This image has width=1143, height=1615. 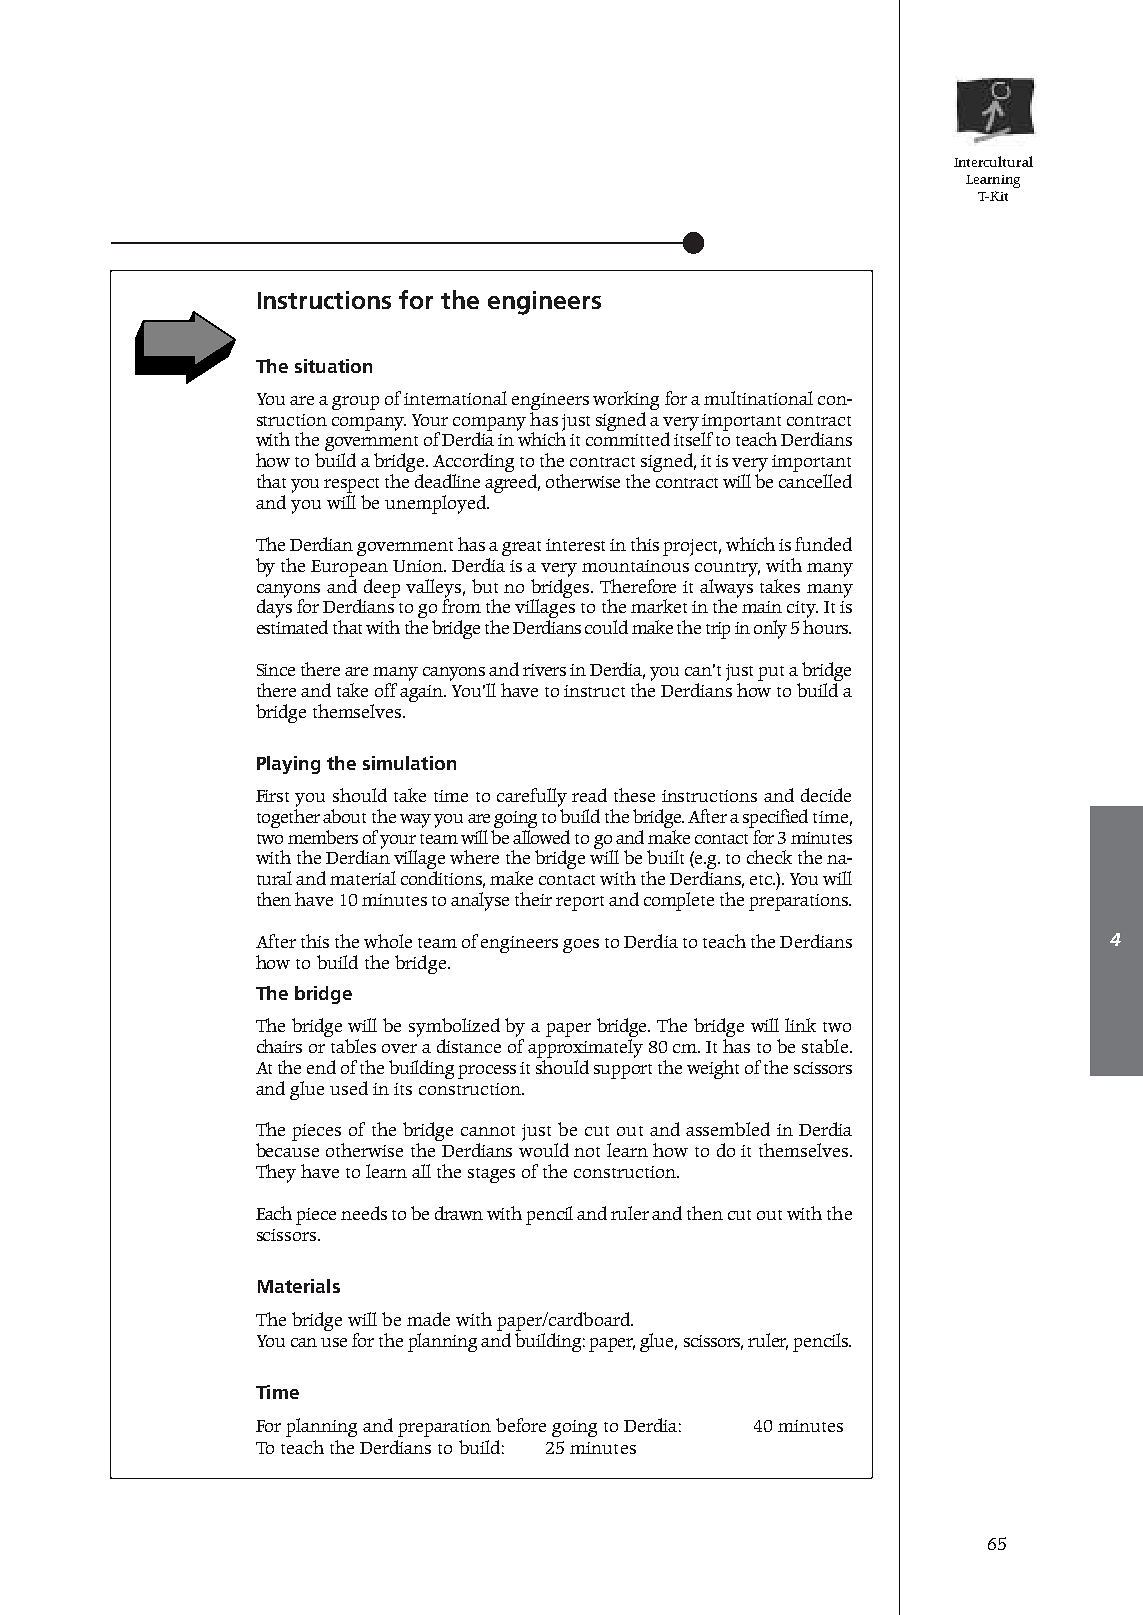 I want to click on multinational, so click(x=758, y=398).
